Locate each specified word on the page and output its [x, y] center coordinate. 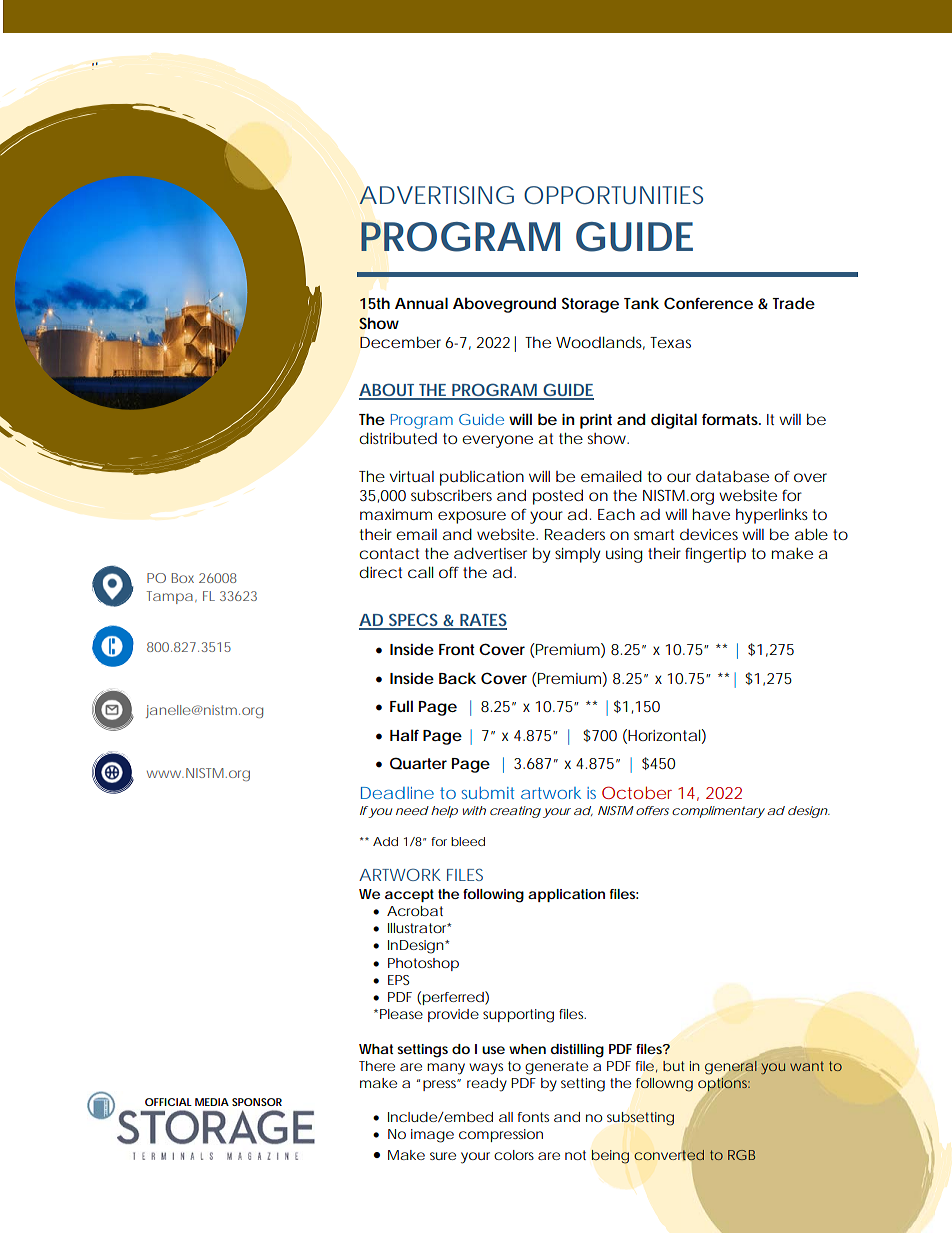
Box [183, 578]
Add [385, 841]
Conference [708, 303]
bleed [468, 841]
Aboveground [504, 305]
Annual [421, 303]
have [711, 514]
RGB [741, 1155]
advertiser [490, 553]
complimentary [718, 812]
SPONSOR [257, 1102]
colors [514, 1155]
